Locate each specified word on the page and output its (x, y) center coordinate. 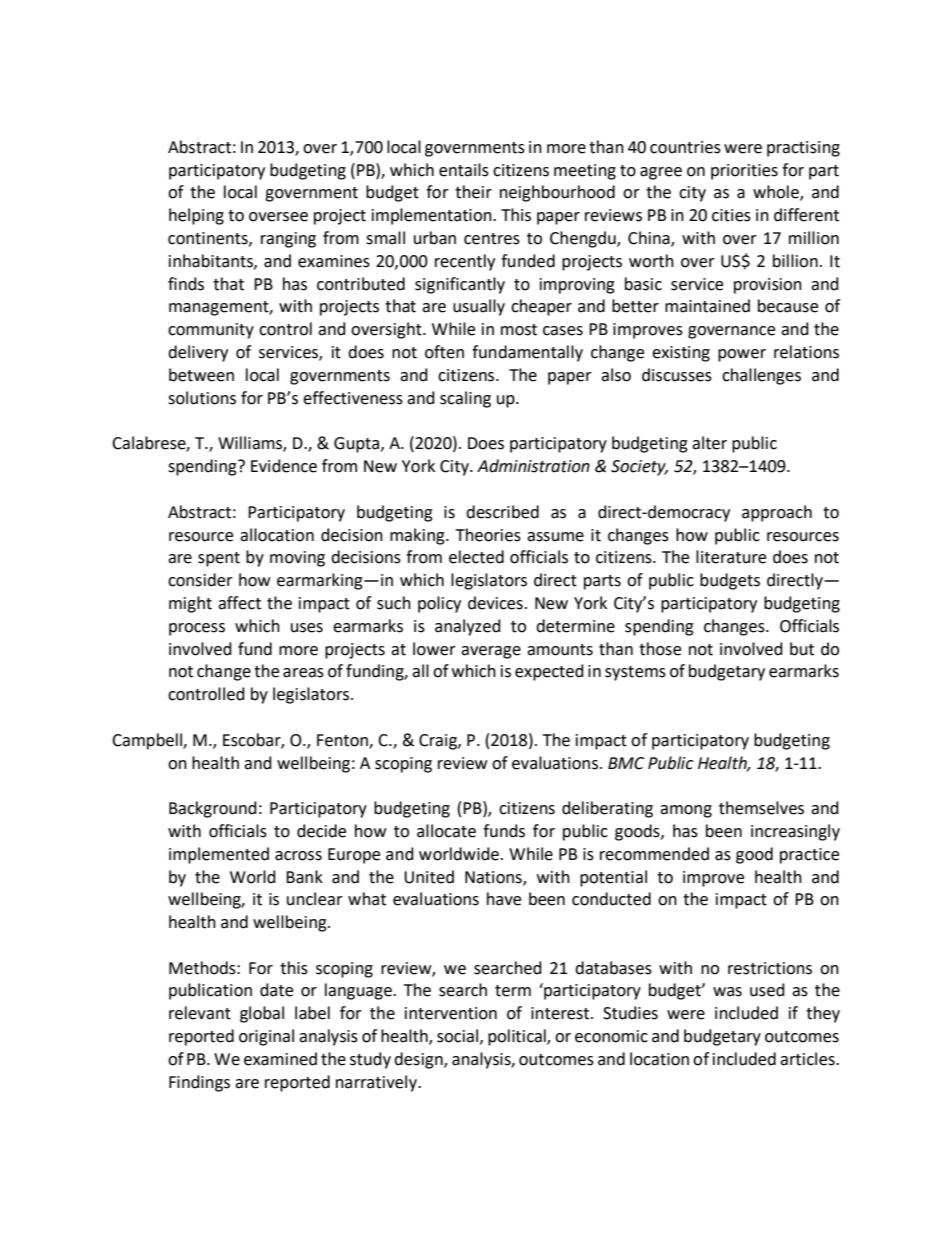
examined (280, 1059)
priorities (744, 172)
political (518, 1037)
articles (808, 1059)
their (473, 192)
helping (196, 216)
